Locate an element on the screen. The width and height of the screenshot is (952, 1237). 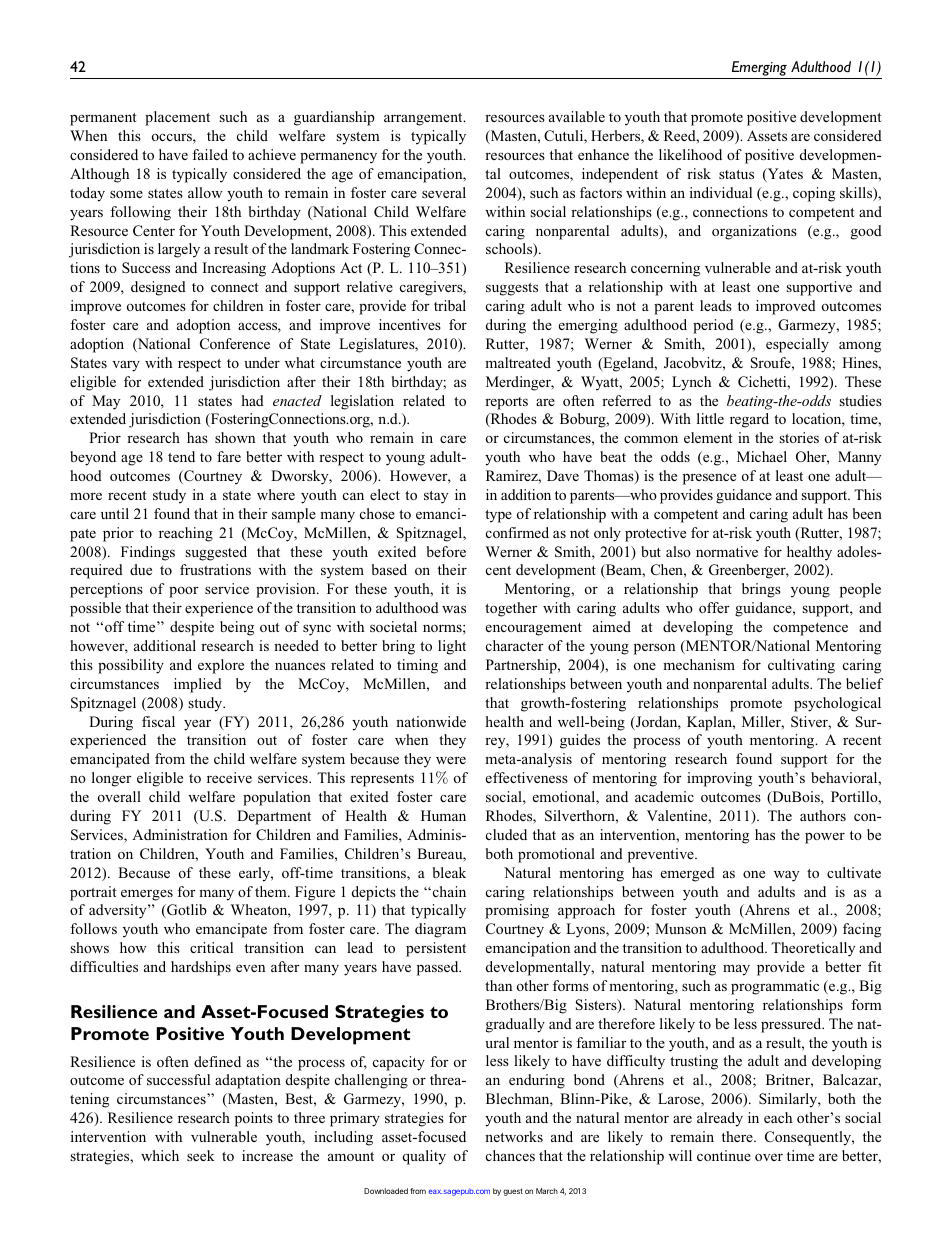
Findings is located at coordinates (148, 553).
